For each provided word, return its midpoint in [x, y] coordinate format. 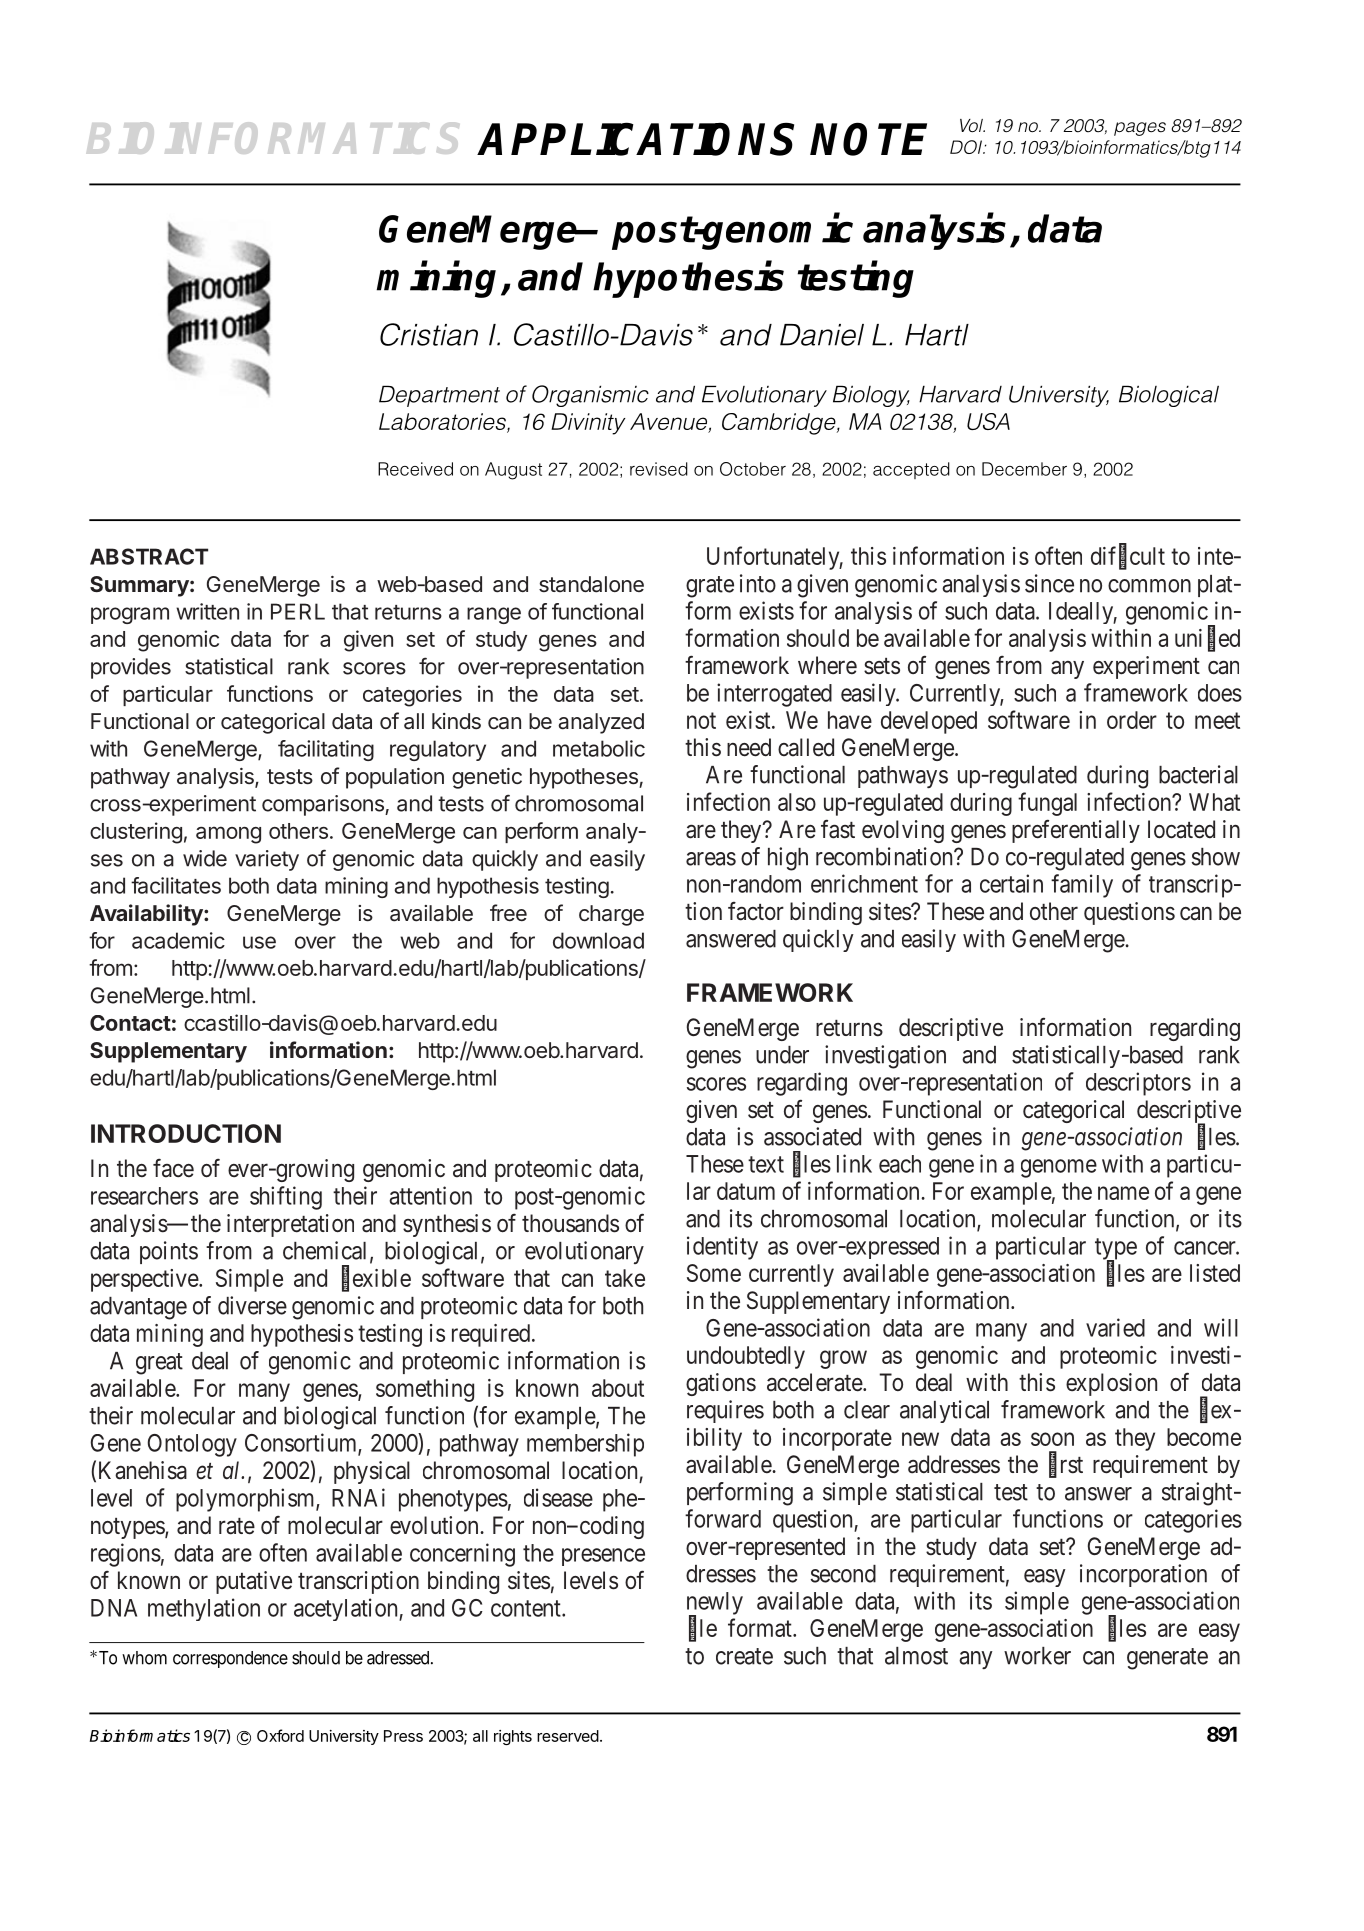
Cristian [429, 334]
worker [1037, 1656]
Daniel [822, 335]
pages [1140, 129]
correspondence [230, 1659]
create [744, 1656]
